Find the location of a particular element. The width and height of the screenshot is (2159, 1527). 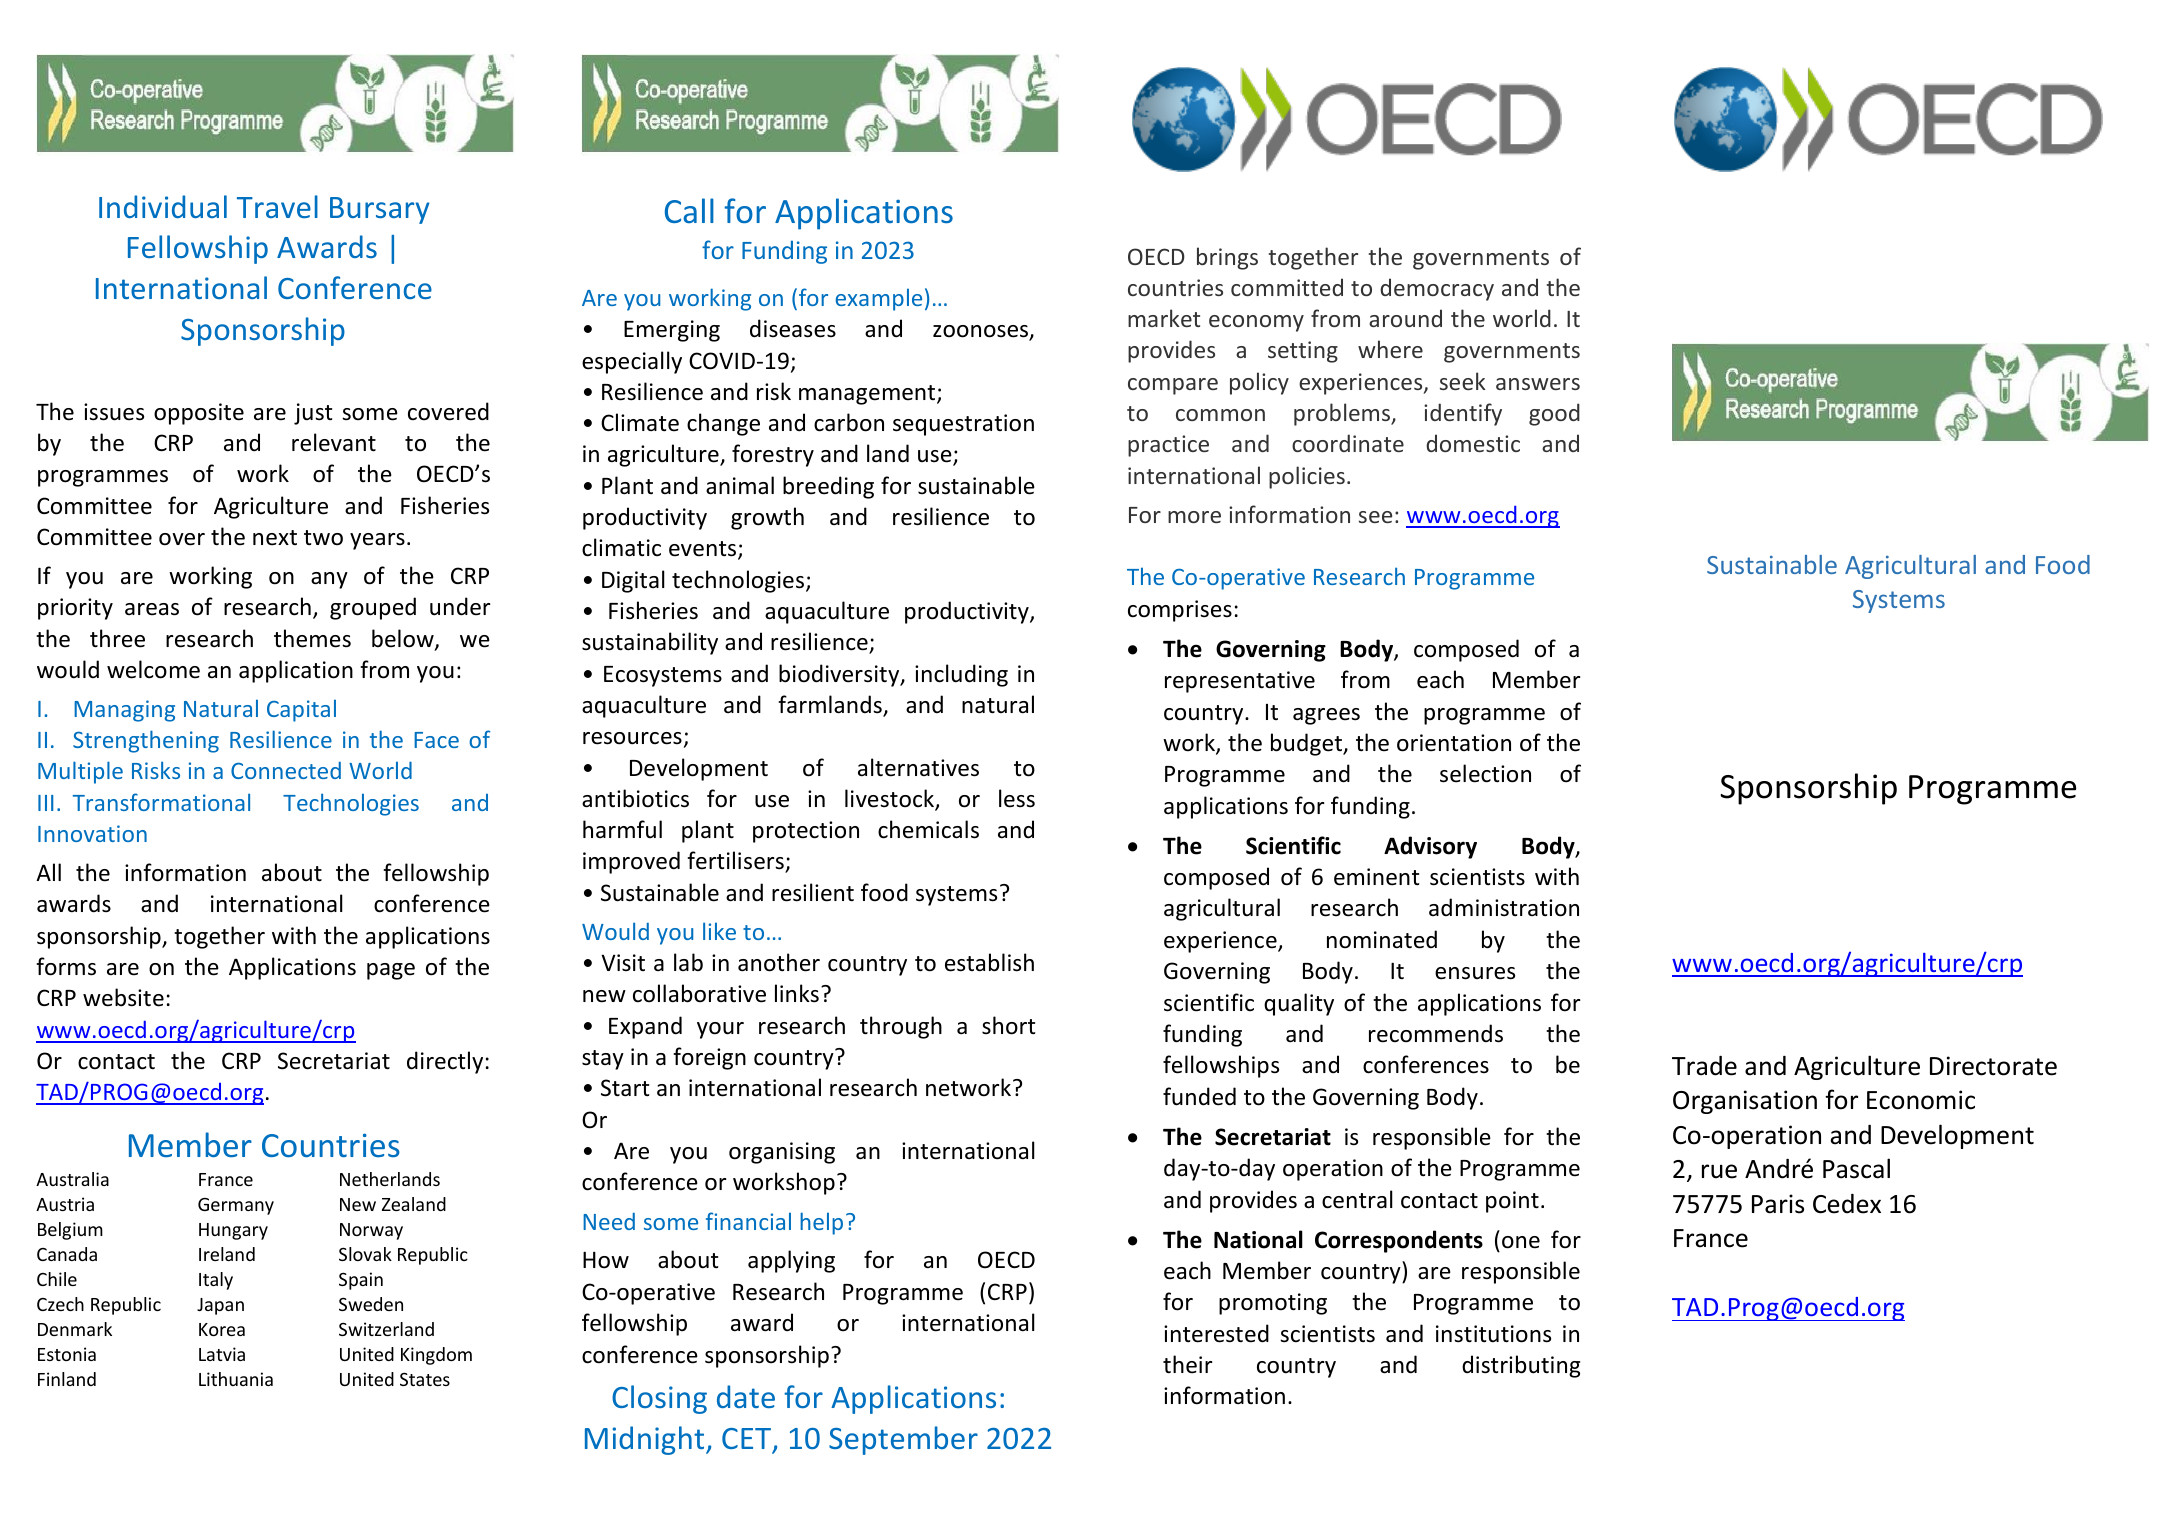

directly is located at coordinates (445, 1062).
